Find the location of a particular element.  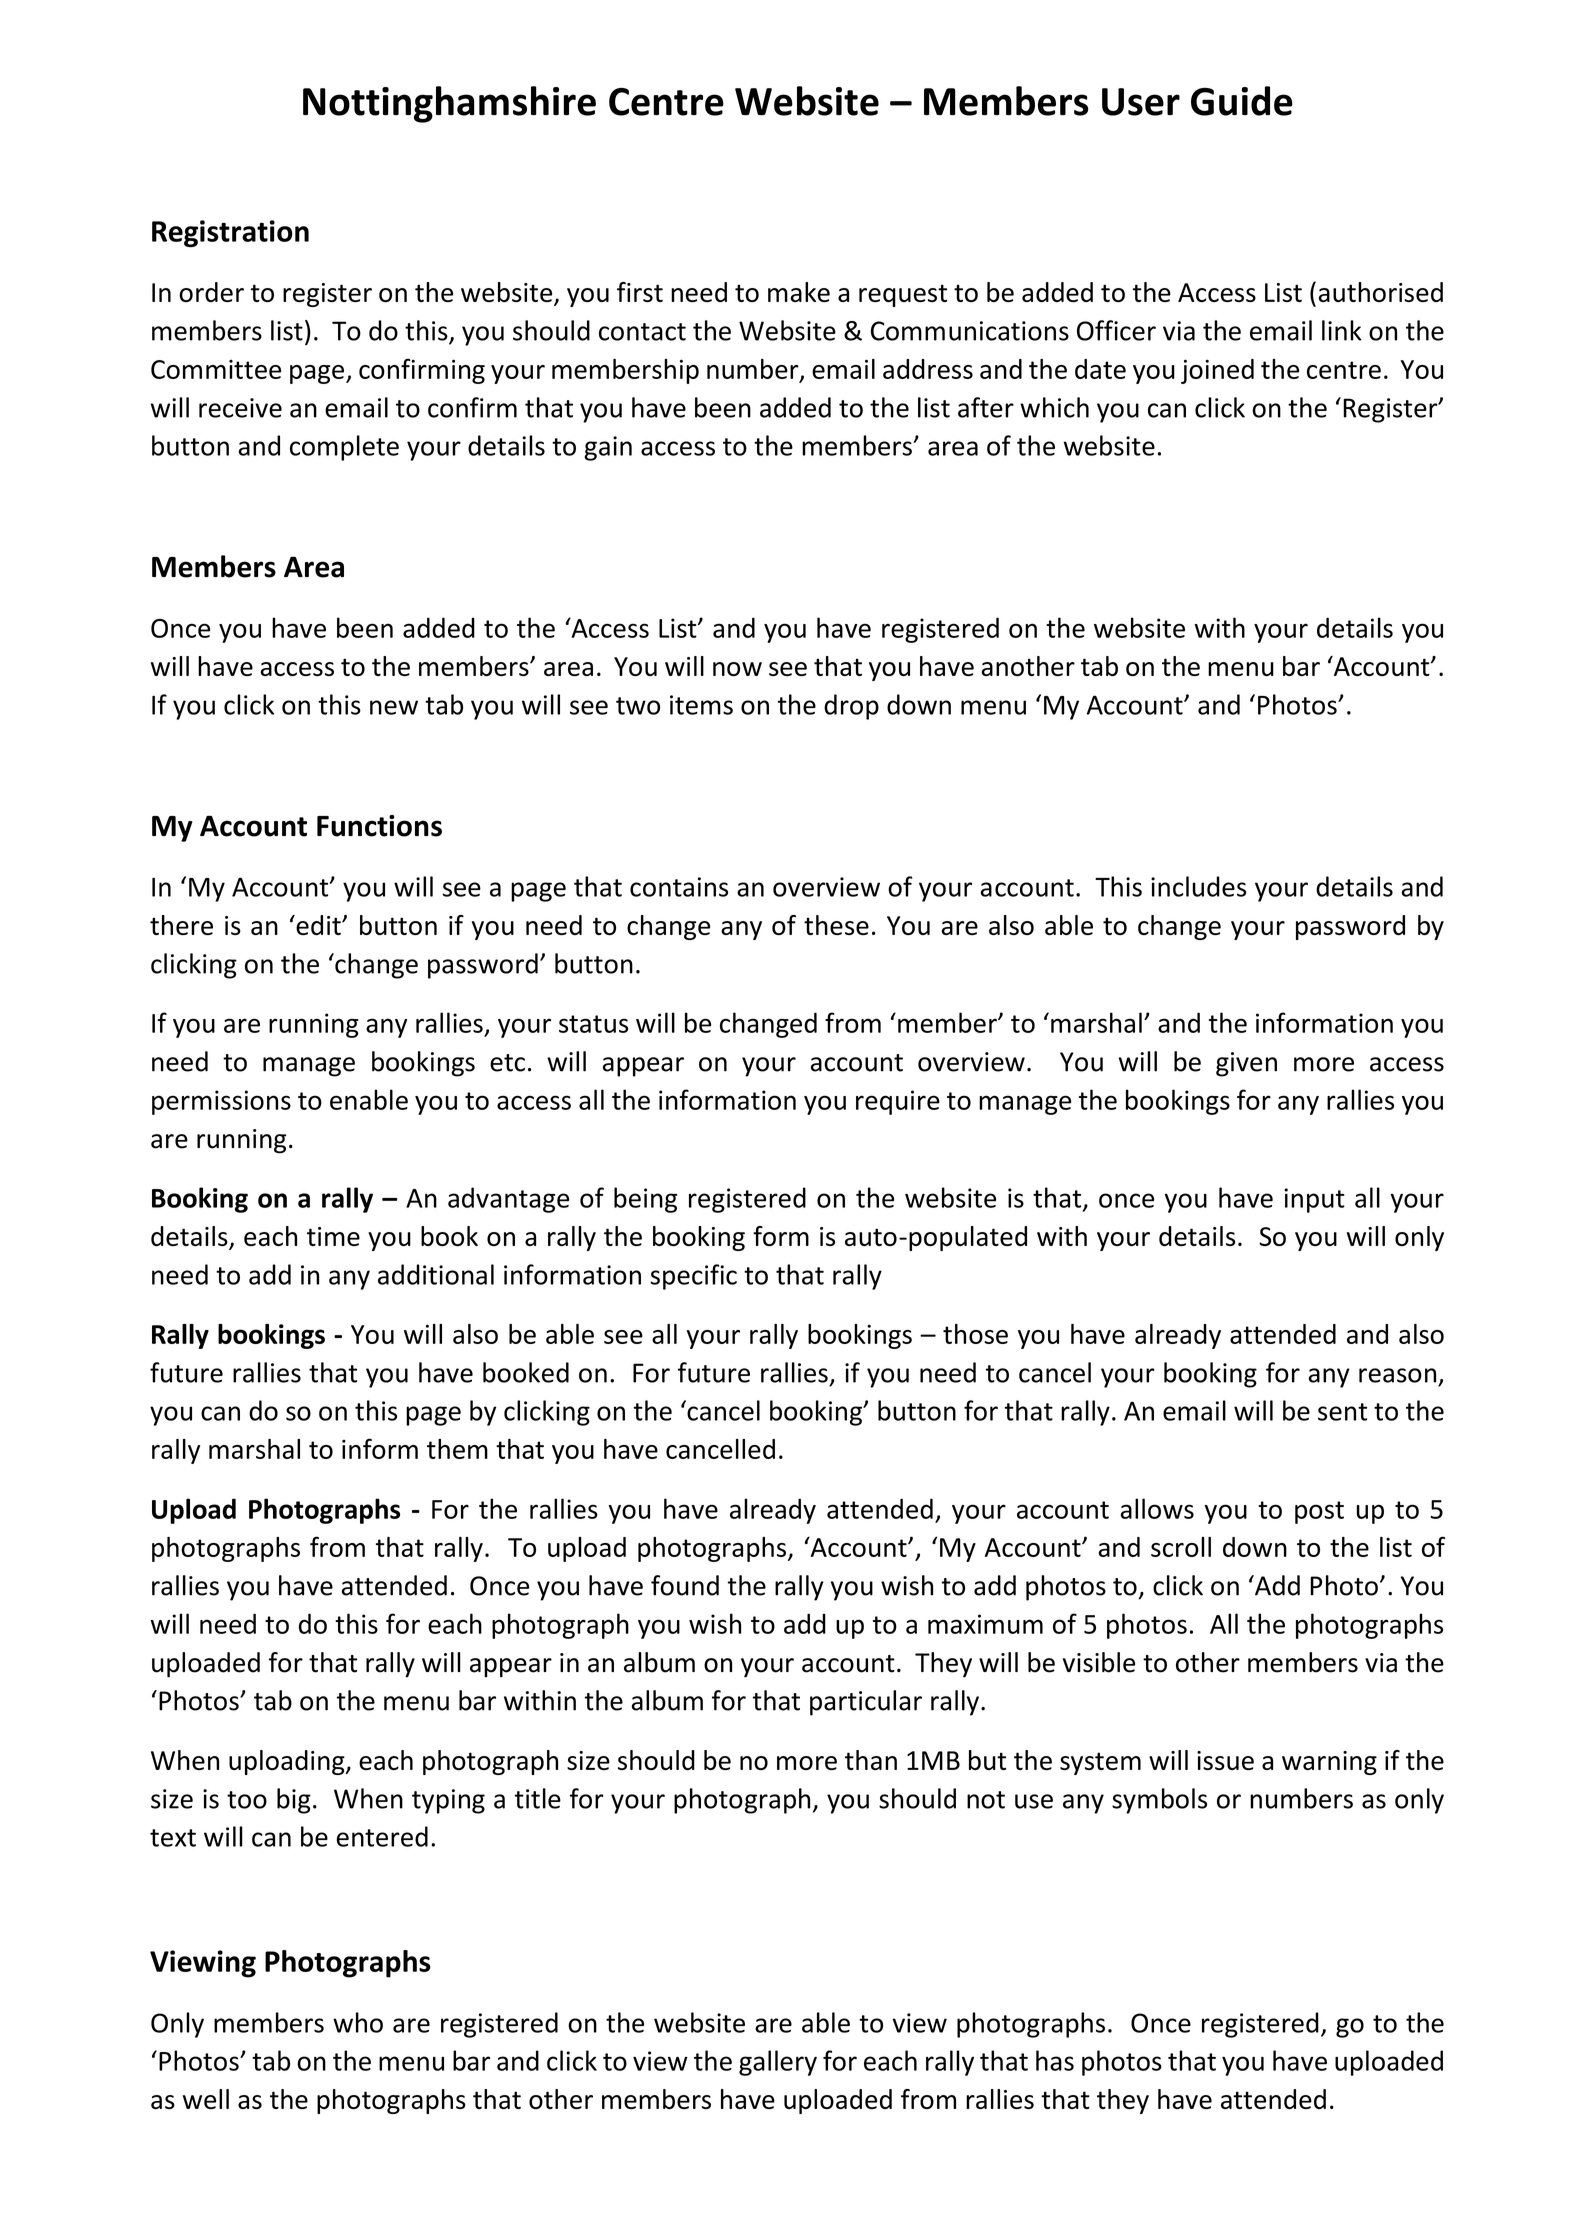

scroll is located at coordinates (1181, 1547).
